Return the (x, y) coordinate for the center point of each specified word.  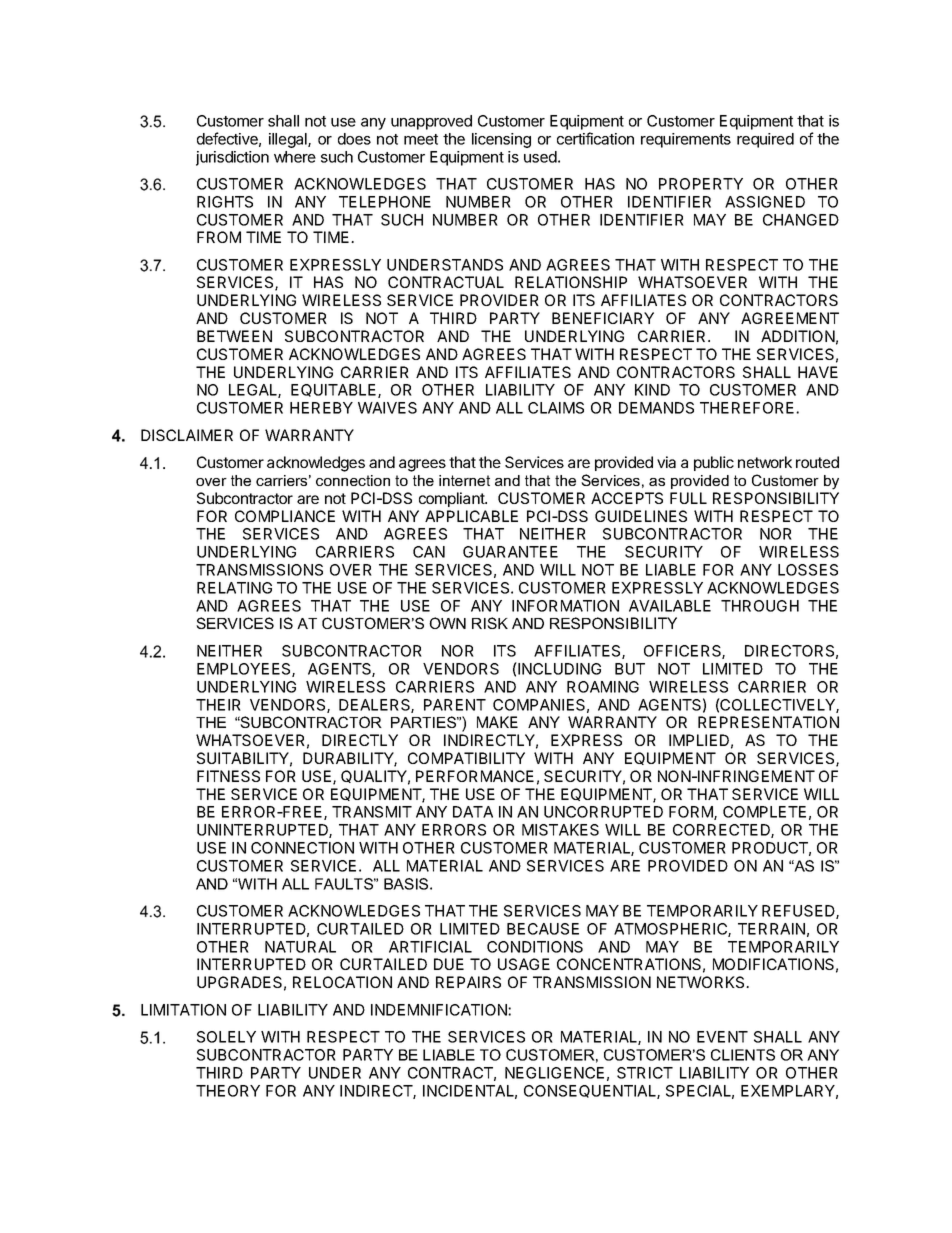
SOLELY (226, 1037)
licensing (501, 140)
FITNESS (228, 776)
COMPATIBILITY (466, 758)
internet (464, 480)
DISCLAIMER (187, 435)
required (765, 140)
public (714, 463)
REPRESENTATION (768, 722)
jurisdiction (232, 158)
